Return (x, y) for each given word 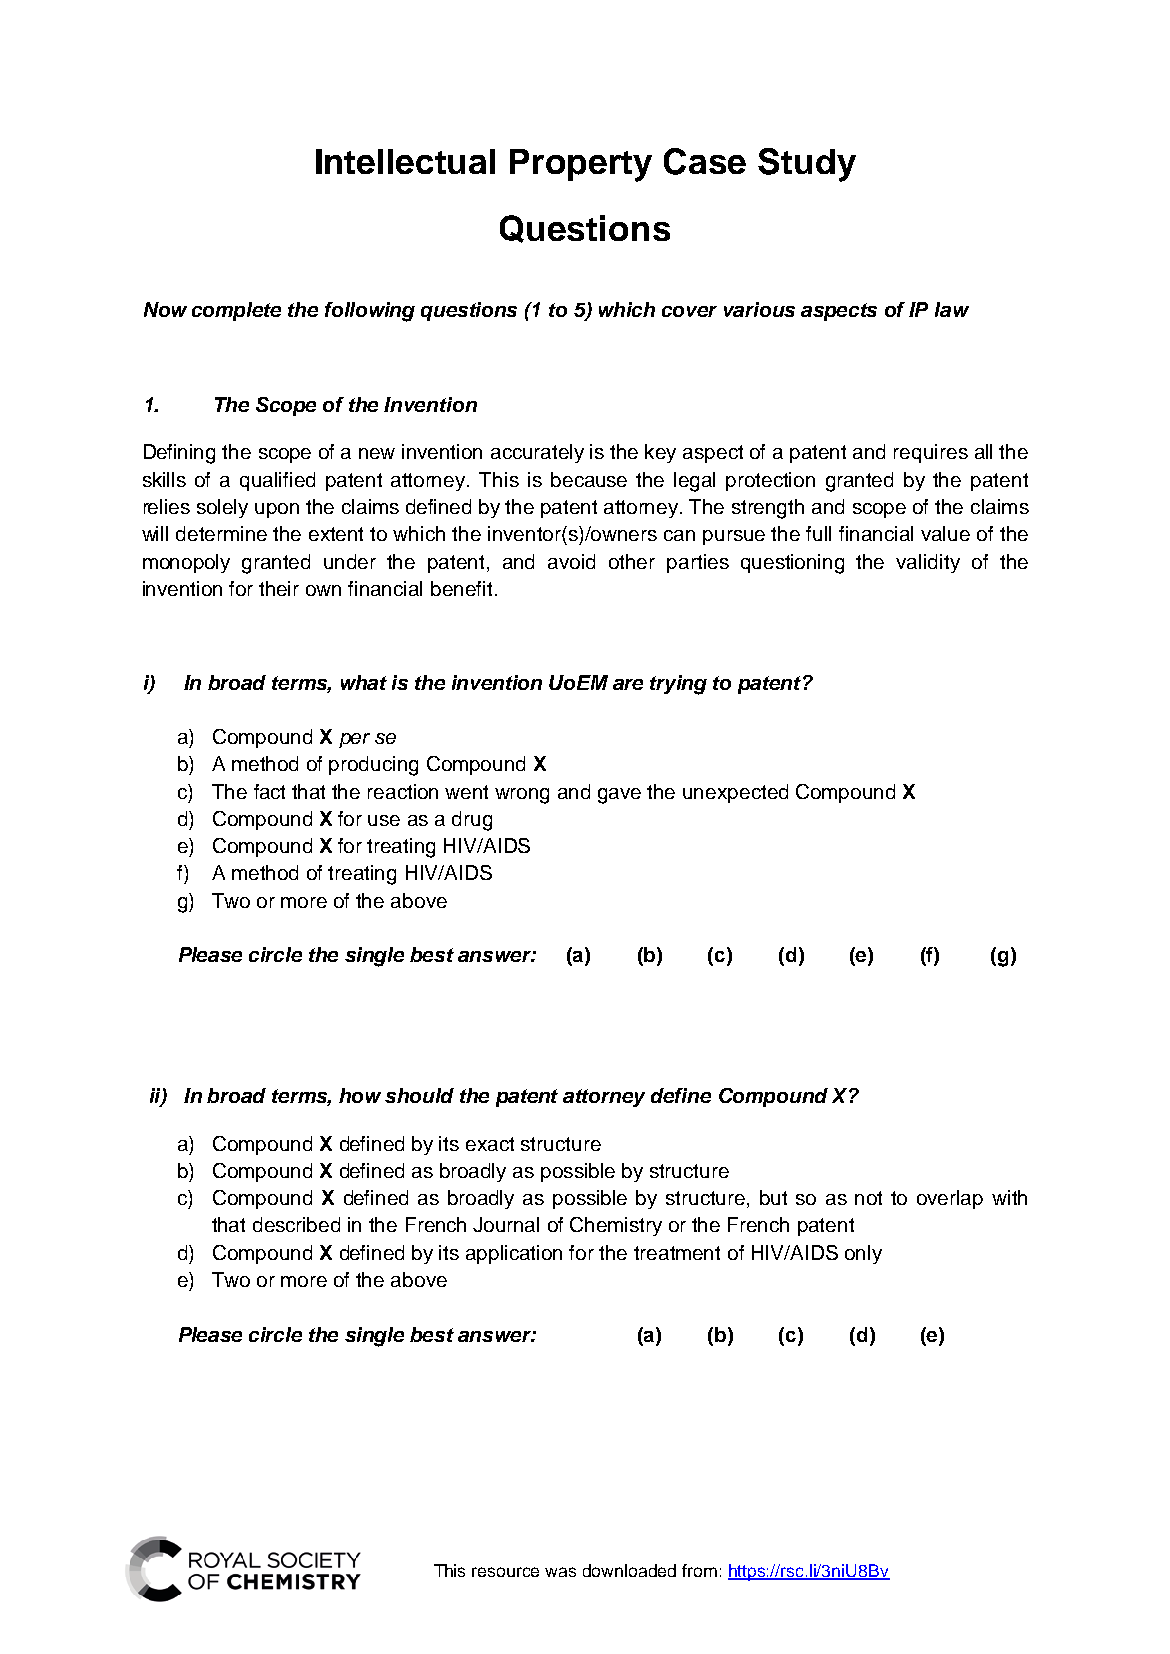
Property (581, 165)
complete (236, 311)
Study (807, 165)
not (868, 1198)
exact (490, 1144)
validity (928, 563)
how (360, 1095)
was (560, 1572)
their (279, 588)
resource (505, 1572)
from (699, 1570)
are (628, 684)
